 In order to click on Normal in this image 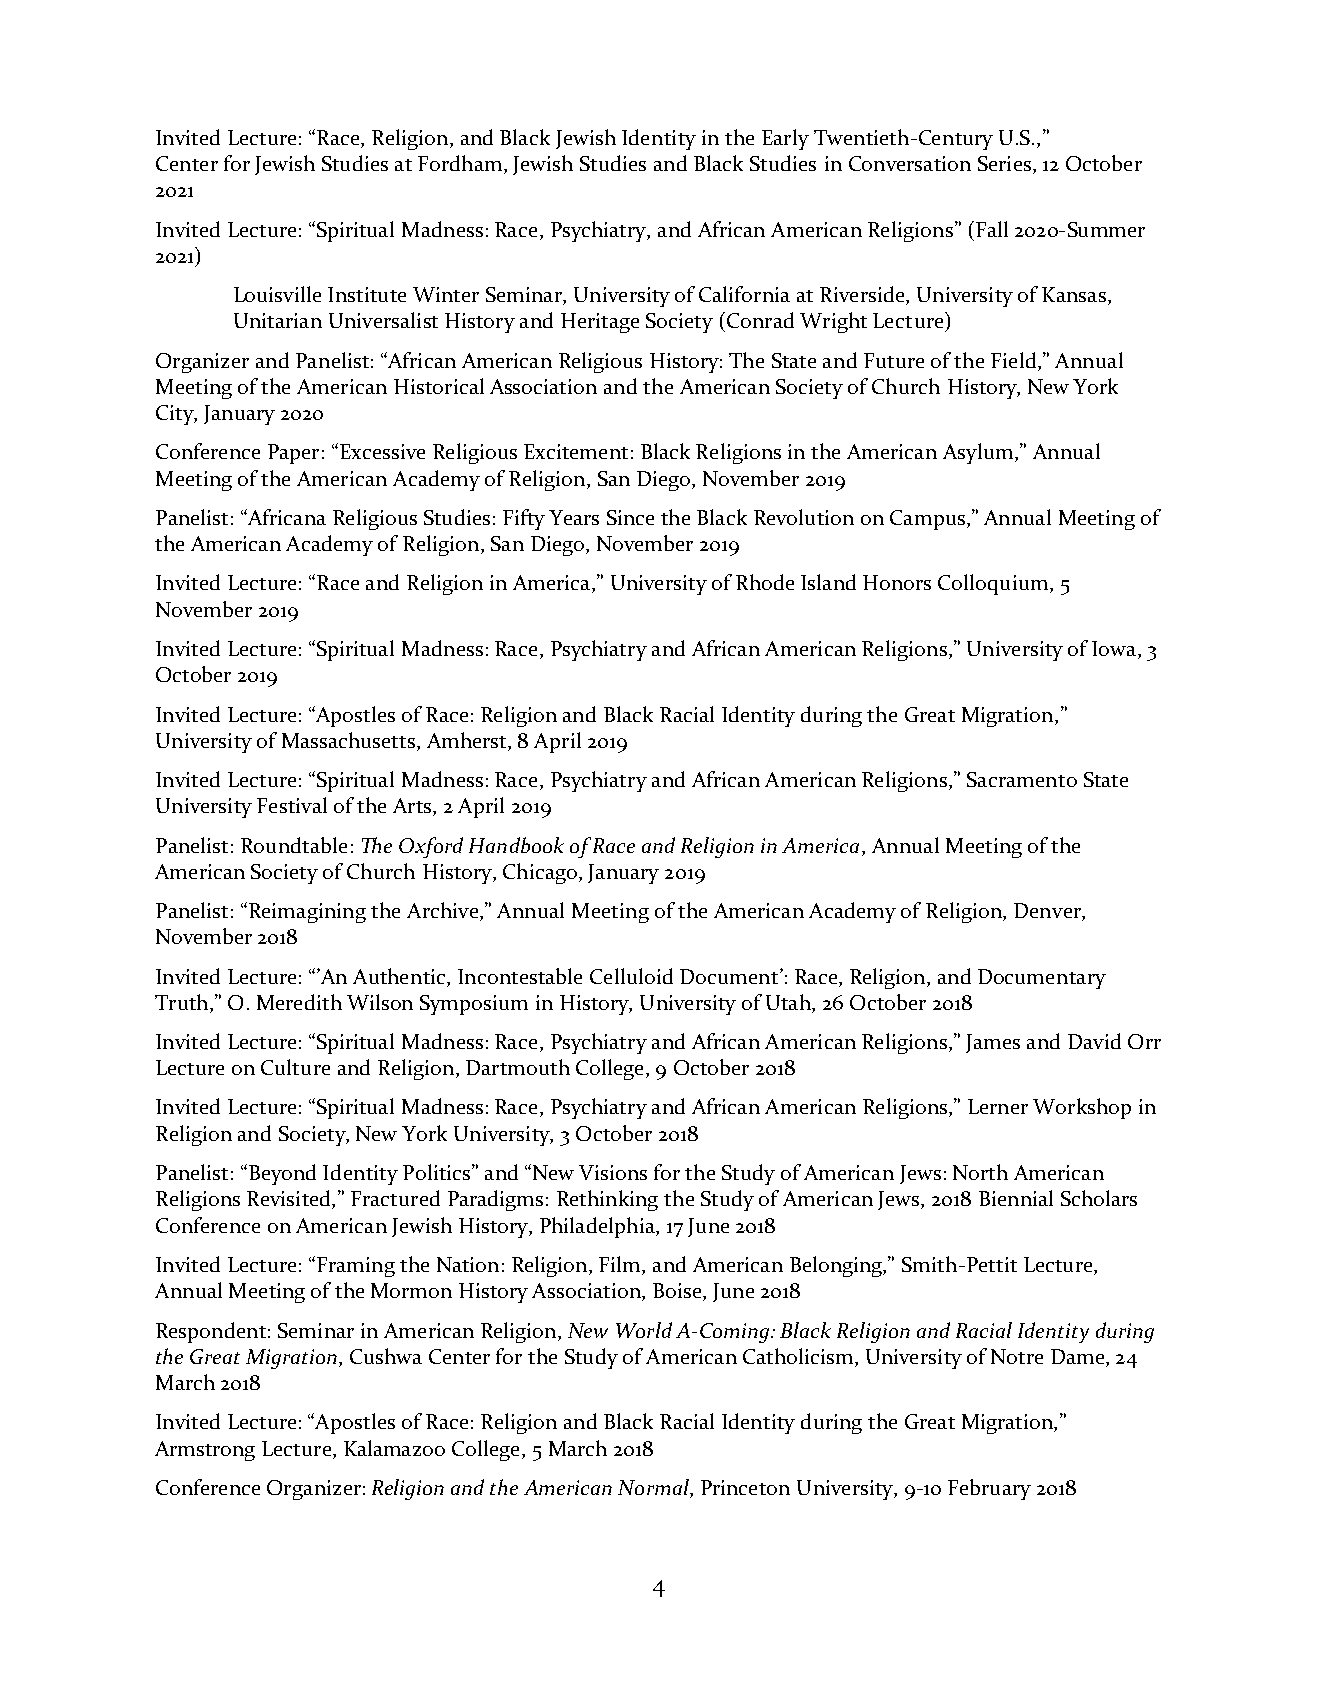, I will do `click(654, 1487)`.
